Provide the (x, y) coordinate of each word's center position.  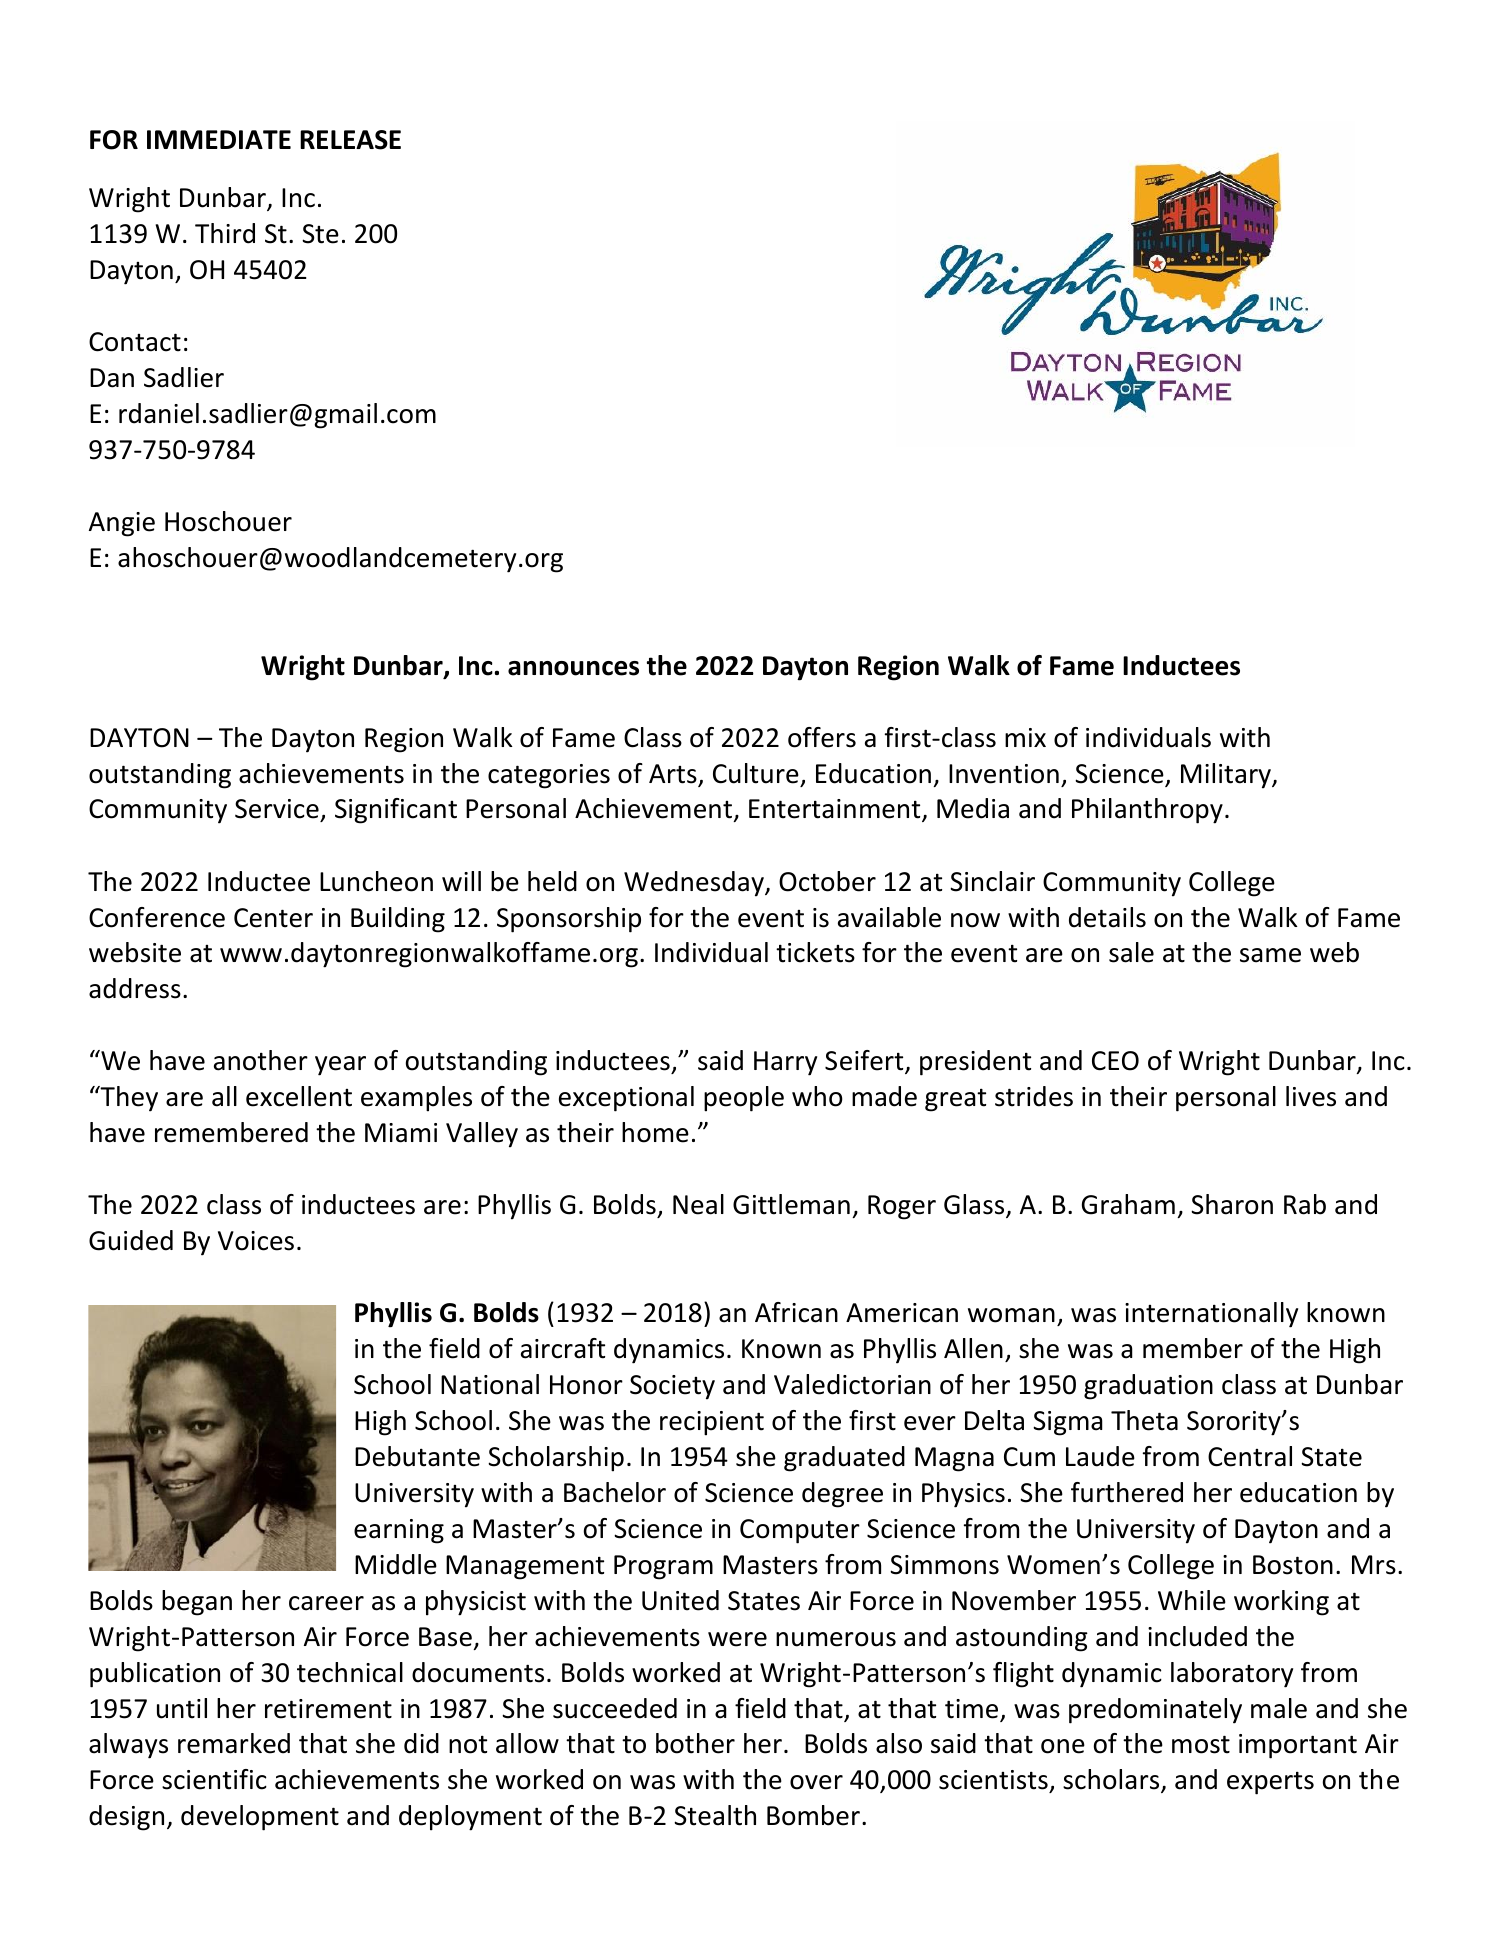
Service (278, 810)
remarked (234, 1743)
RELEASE (350, 140)
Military (1227, 776)
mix (1025, 737)
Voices (256, 1241)
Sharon (1232, 1204)
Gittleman (791, 1204)
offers (822, 737)
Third (225, 233)
